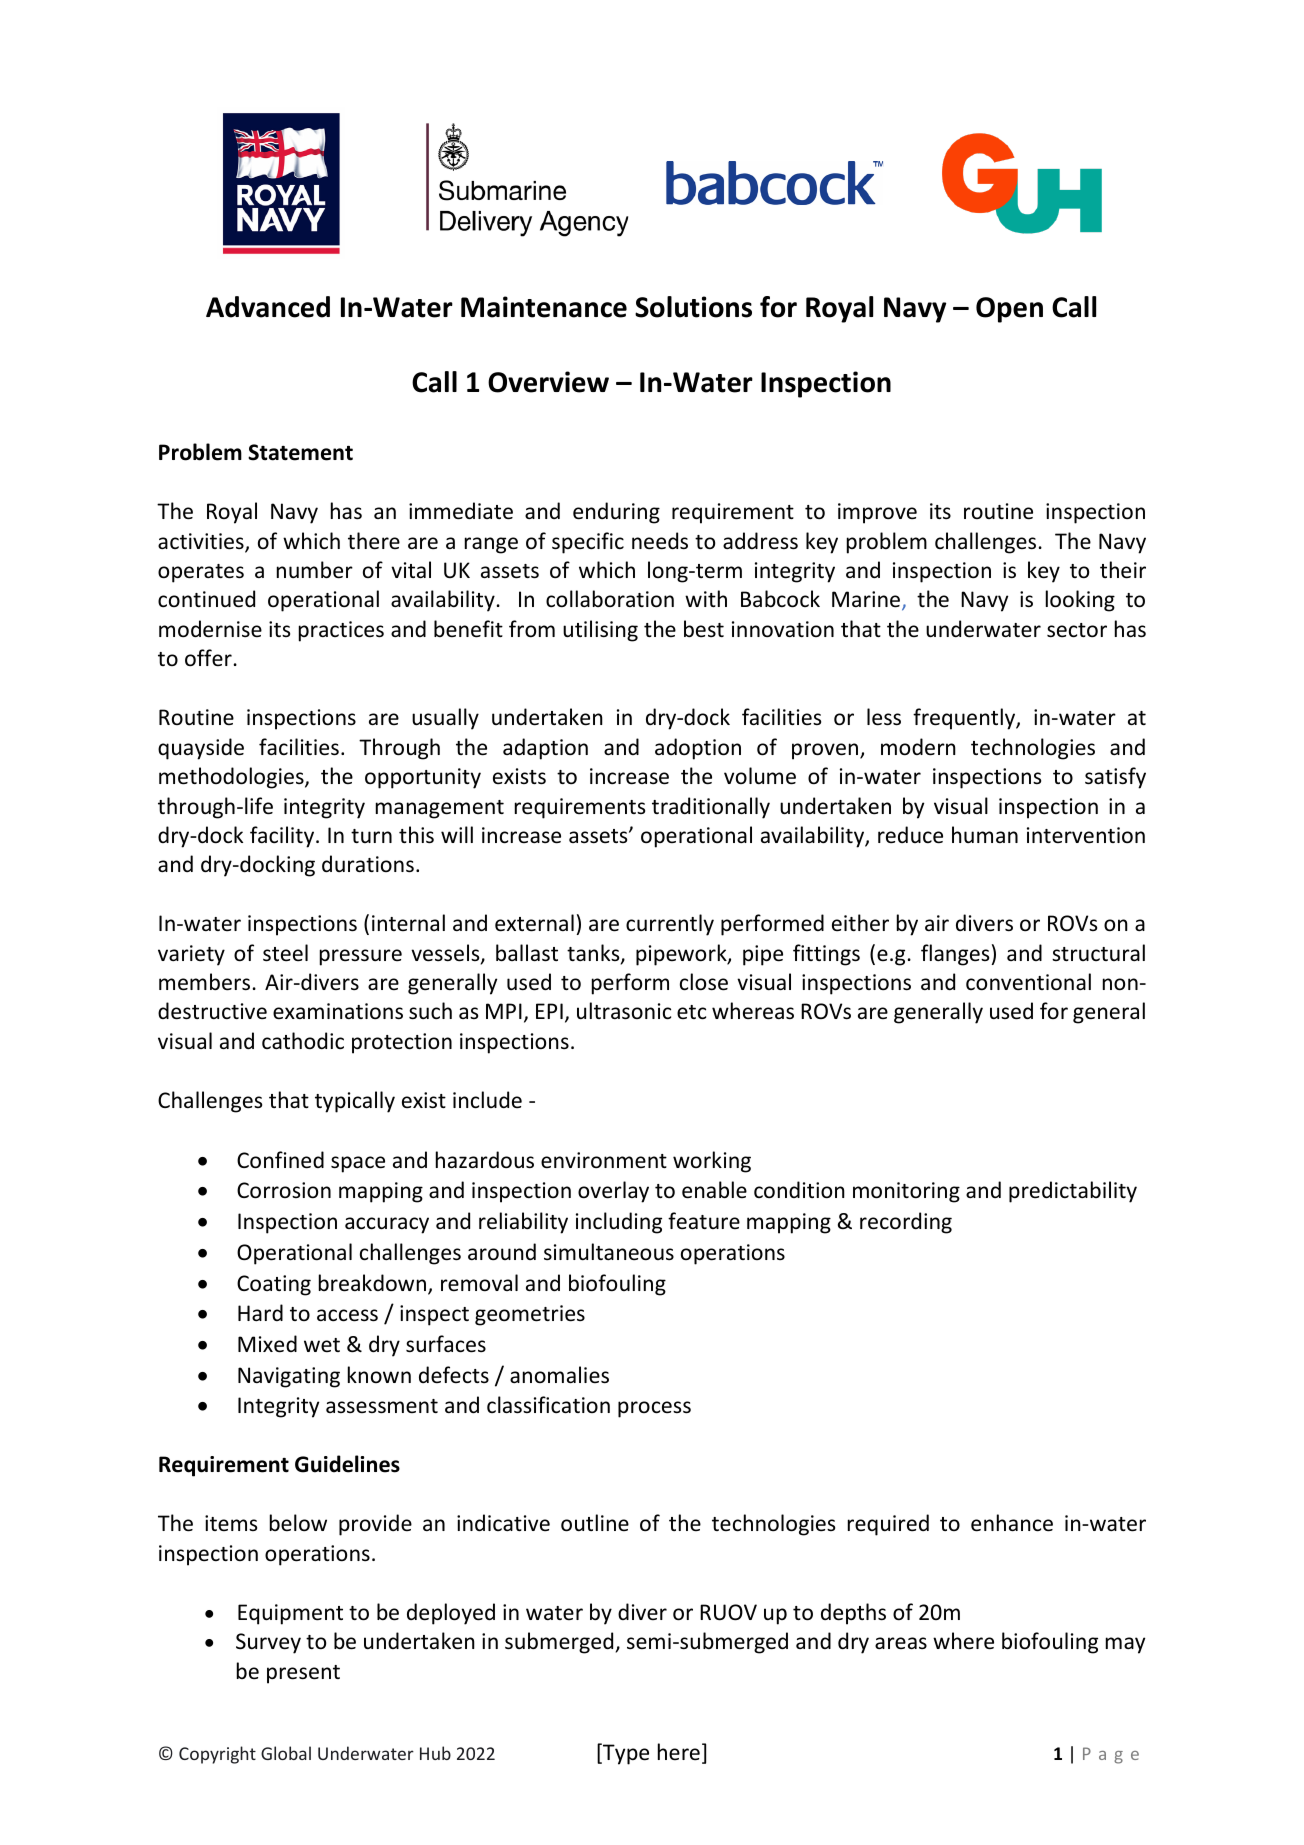 This screenshot has width=1304, height=1845. What do you see at coordinates (303, 1674) in the screenshot?
I see `present` at bounding box center [303, 1674].
